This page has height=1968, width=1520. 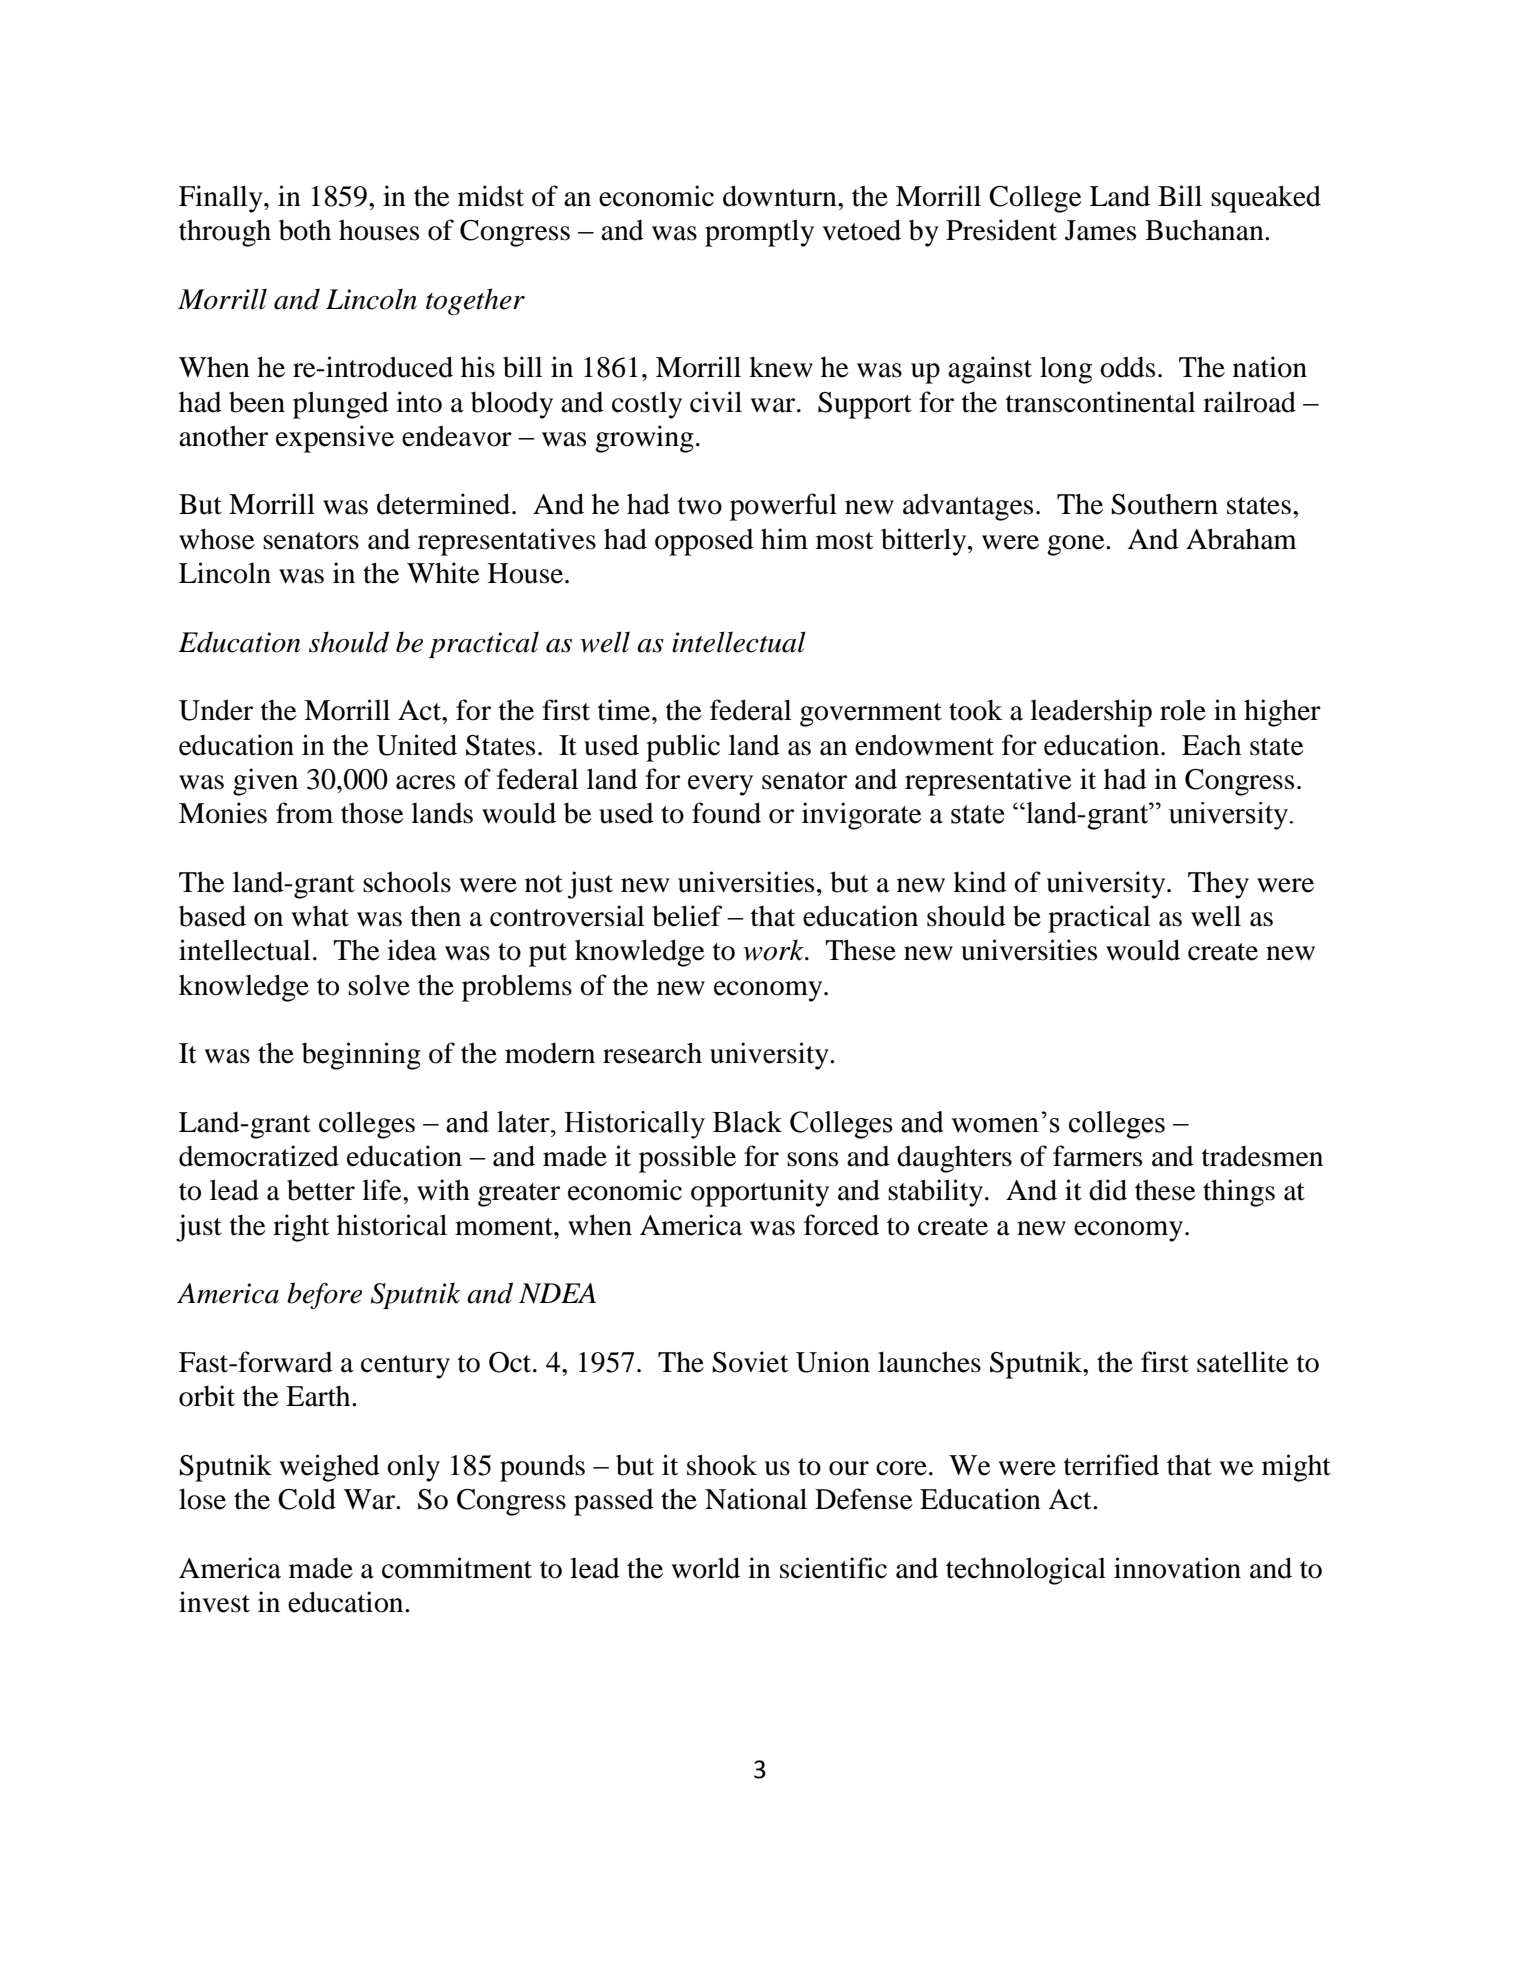 I want to click on Buchanan, so click(x=1205, y=230).
